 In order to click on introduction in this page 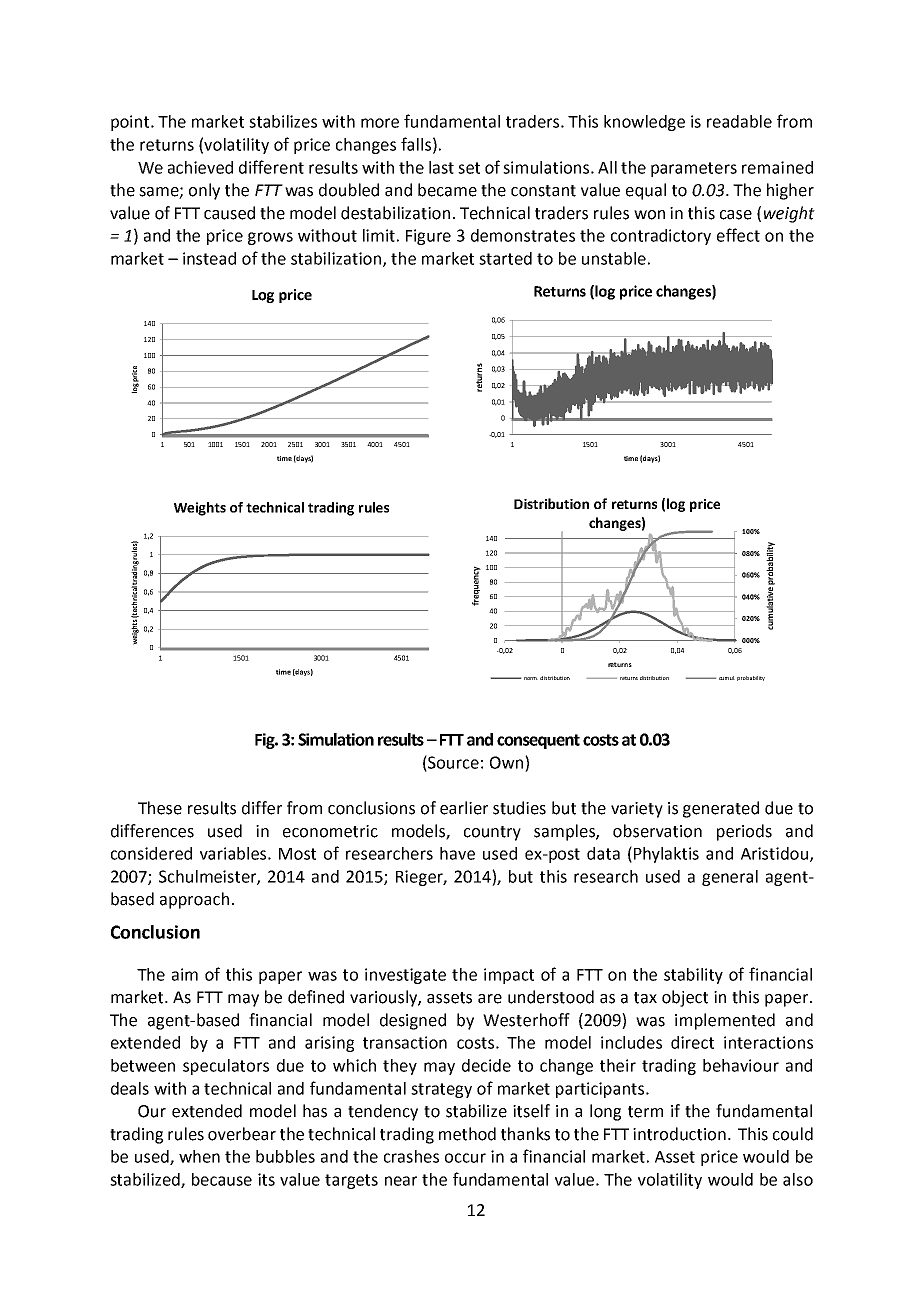, I will do `click(679, 1134)`.
